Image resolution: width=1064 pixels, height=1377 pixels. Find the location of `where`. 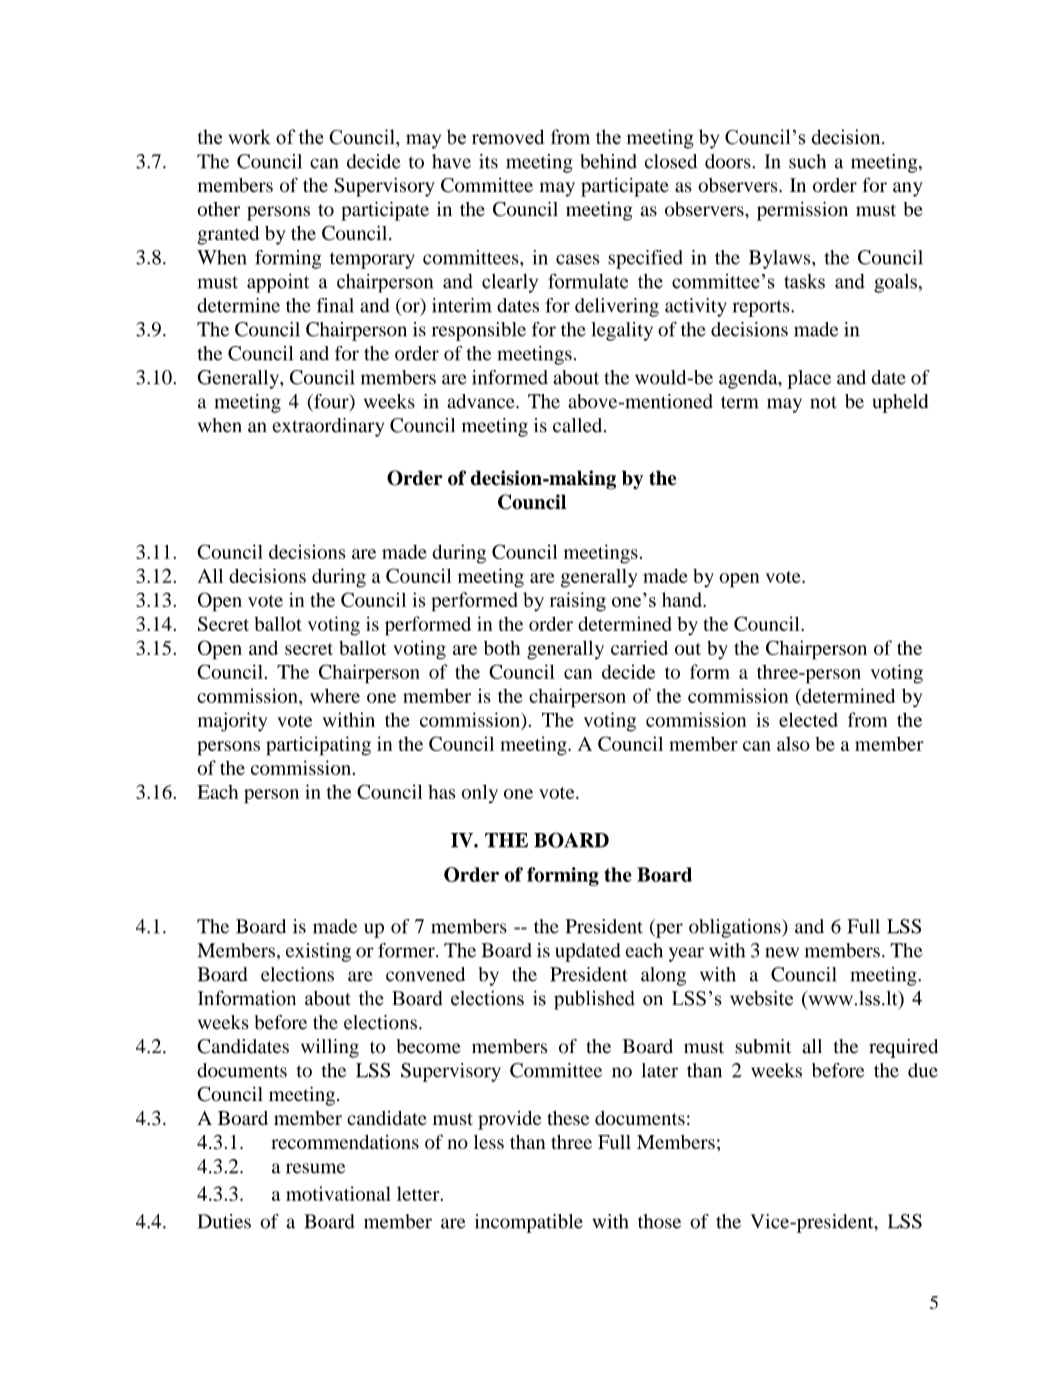

where is located at coordinates (335, 695).
